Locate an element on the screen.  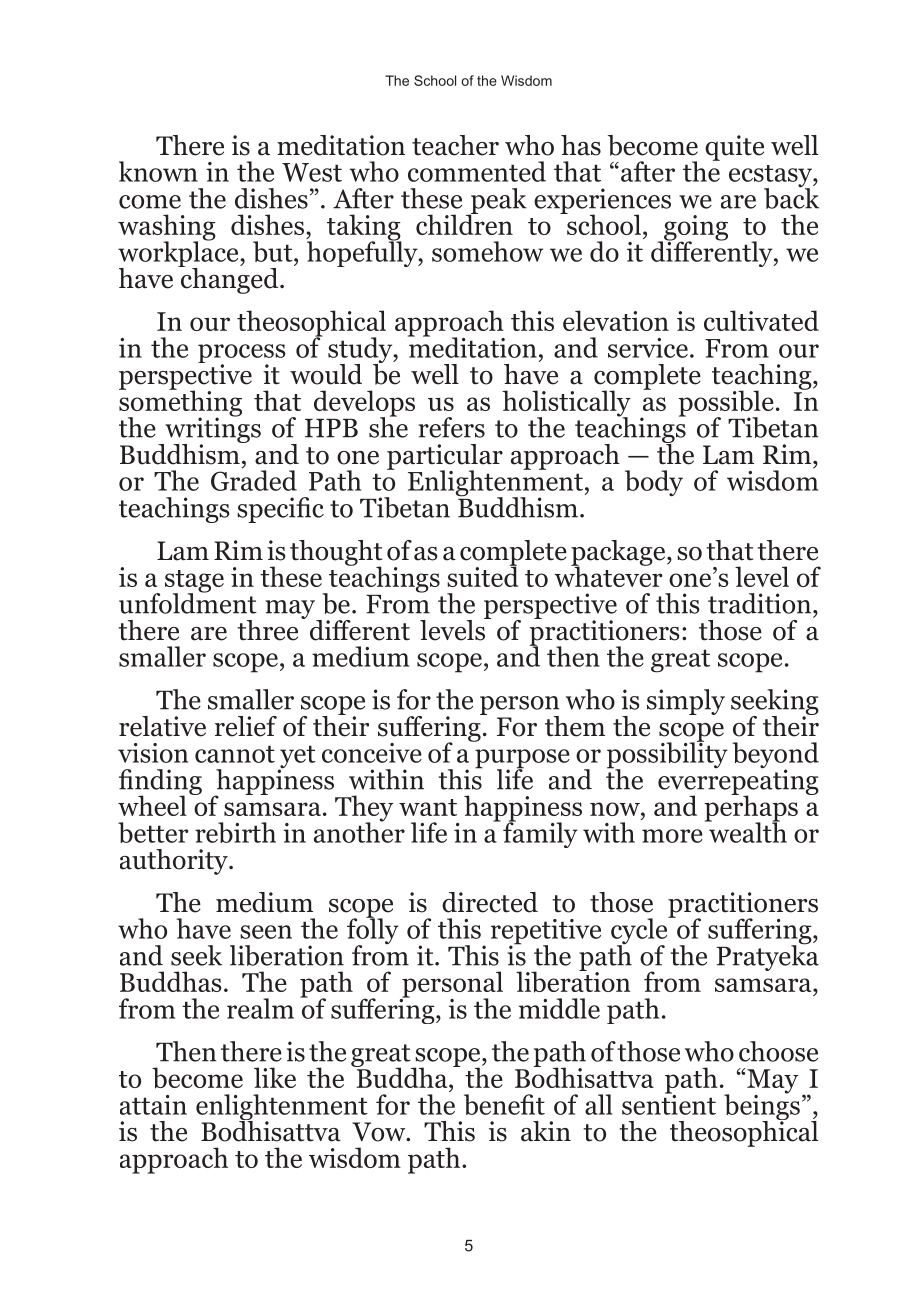
three is located at coordinates (267, 630).
